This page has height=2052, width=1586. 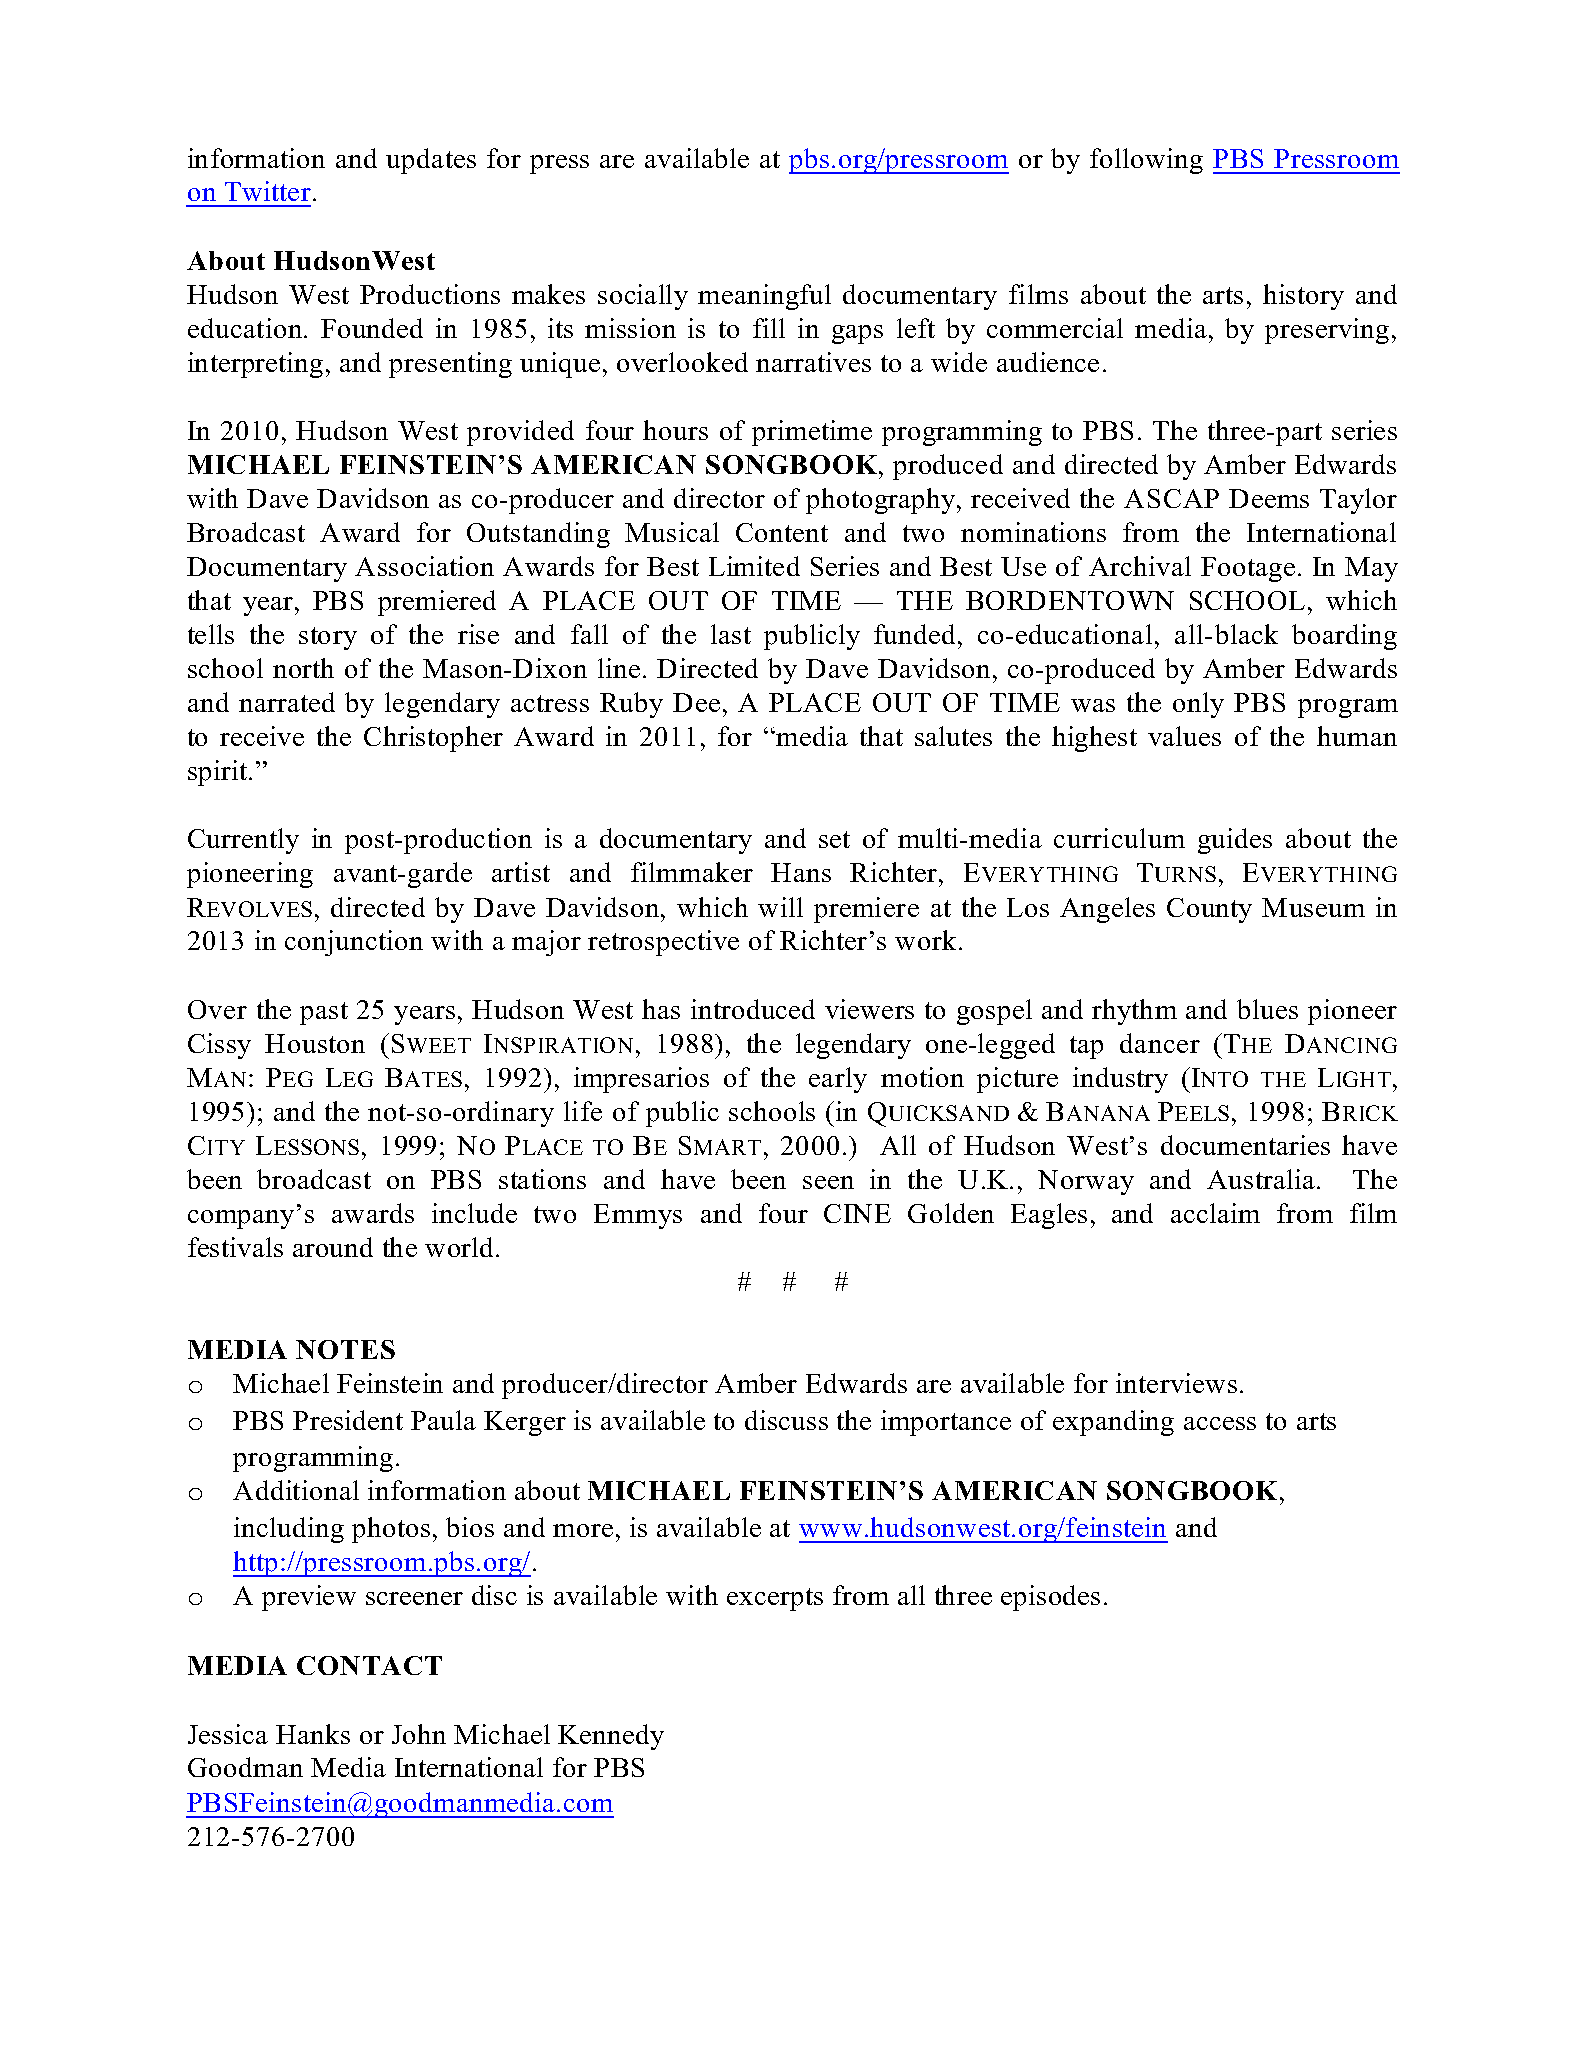 What do you see at coordinates (354, 943) in the page?
I see `conjunction` at bounding box center [354, 943].
